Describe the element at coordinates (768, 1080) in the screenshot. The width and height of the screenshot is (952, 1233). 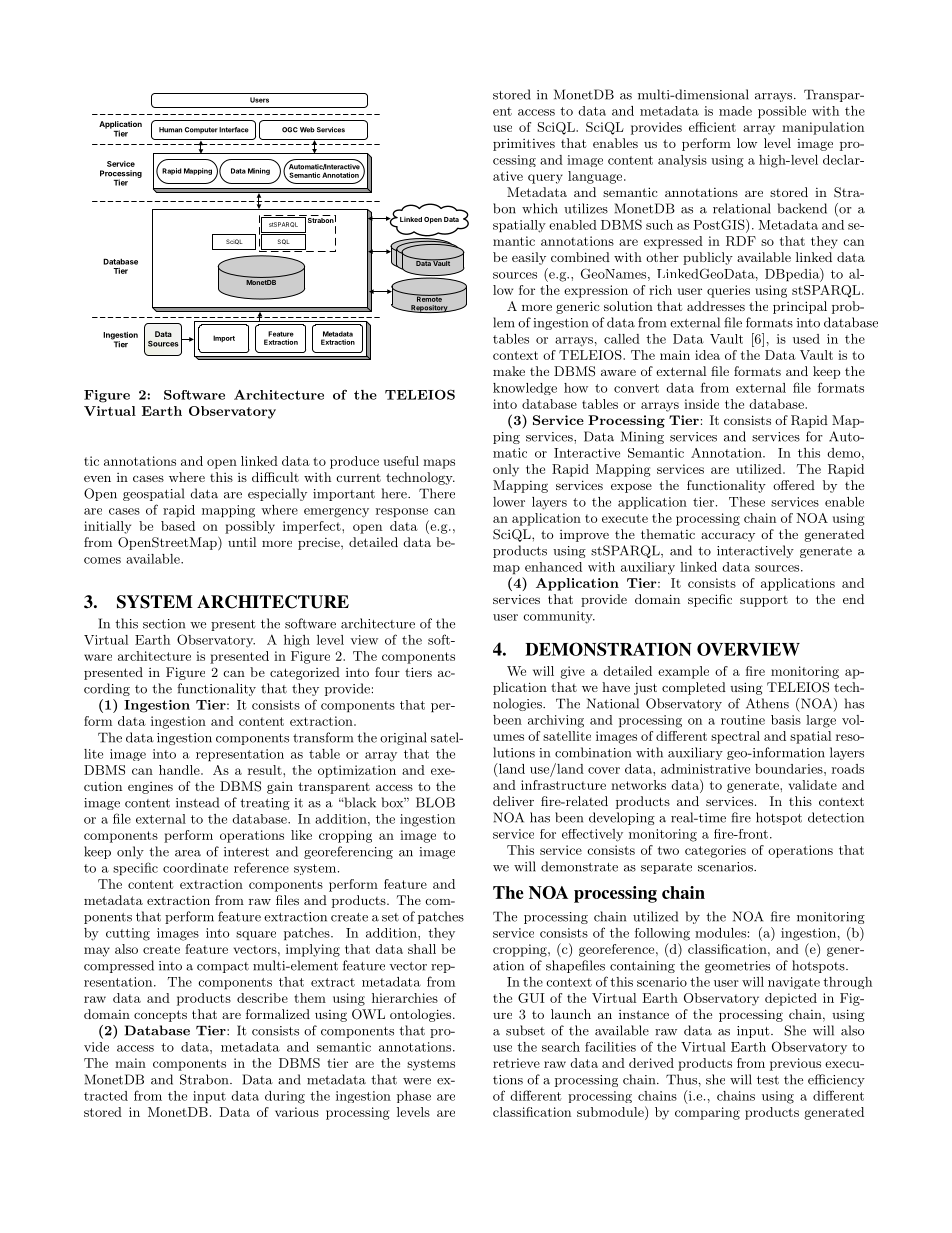
I see `test` at that location.
